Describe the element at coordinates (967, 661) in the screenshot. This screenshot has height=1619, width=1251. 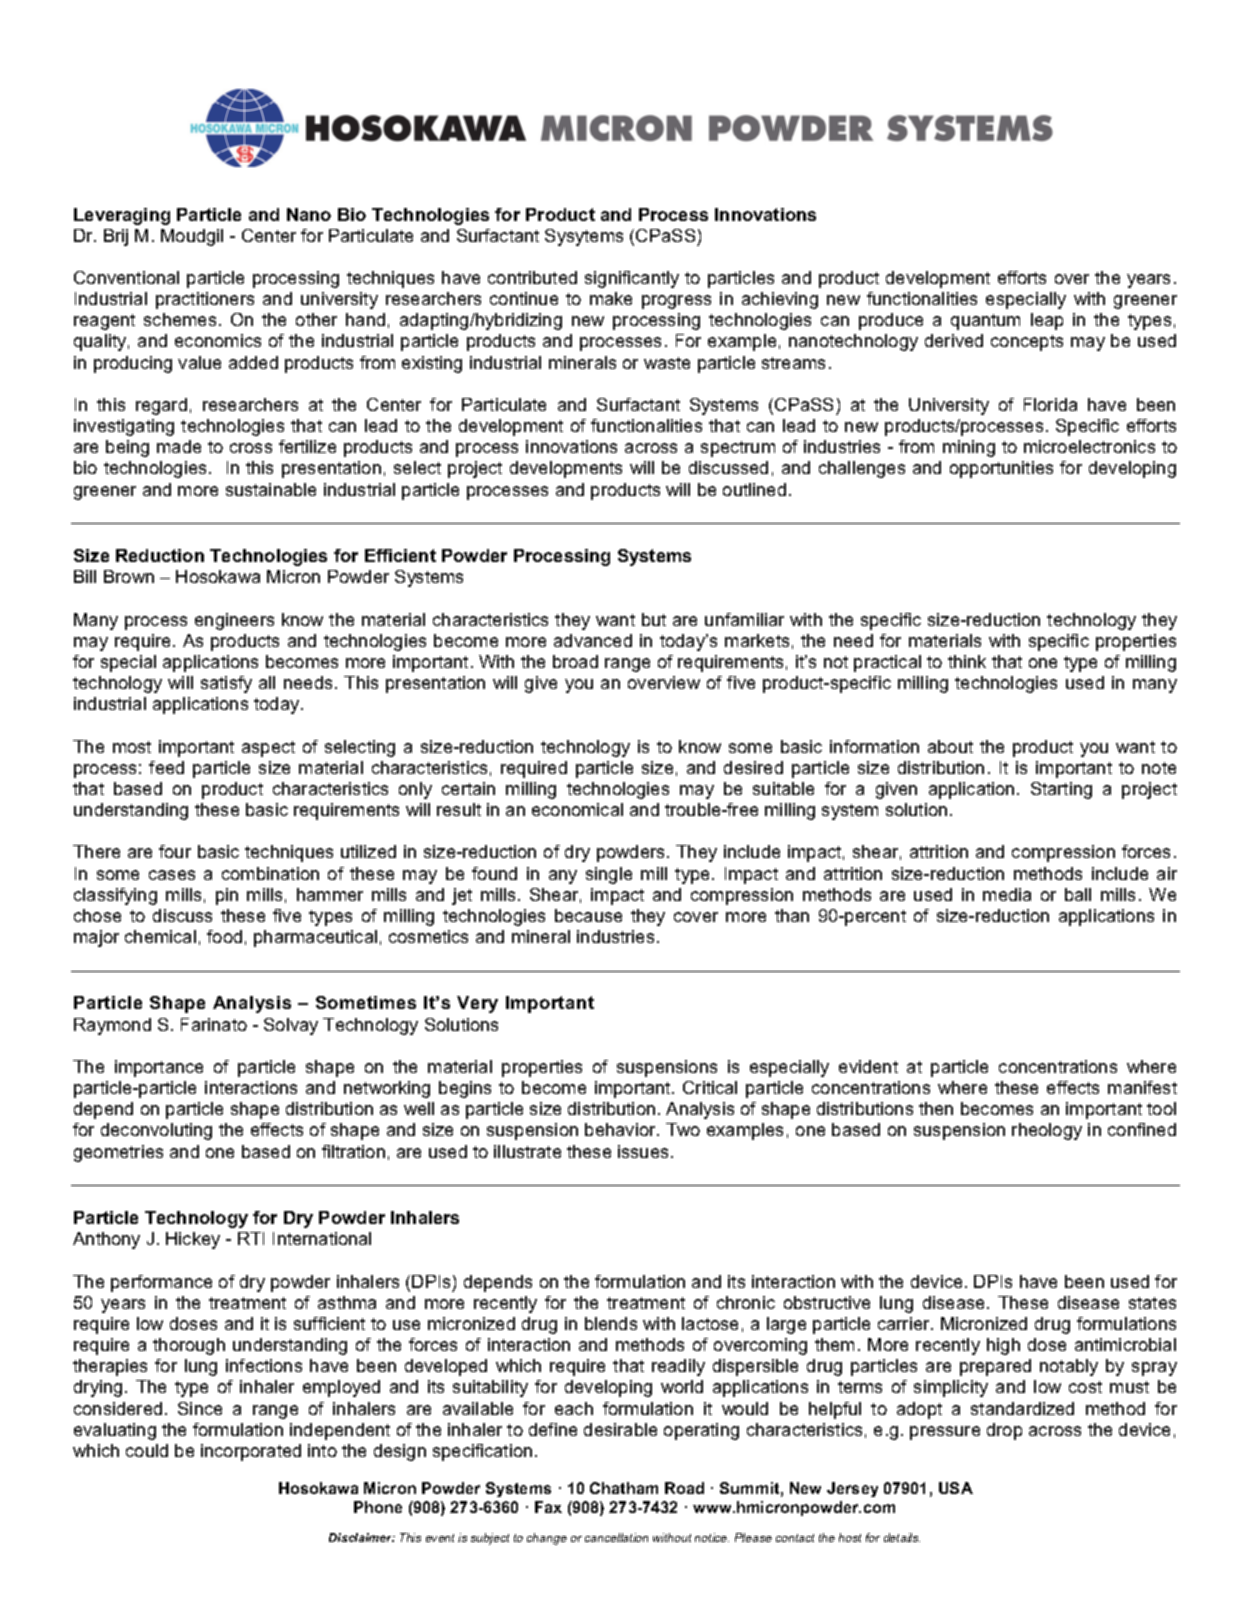
I see `think` at that location.
